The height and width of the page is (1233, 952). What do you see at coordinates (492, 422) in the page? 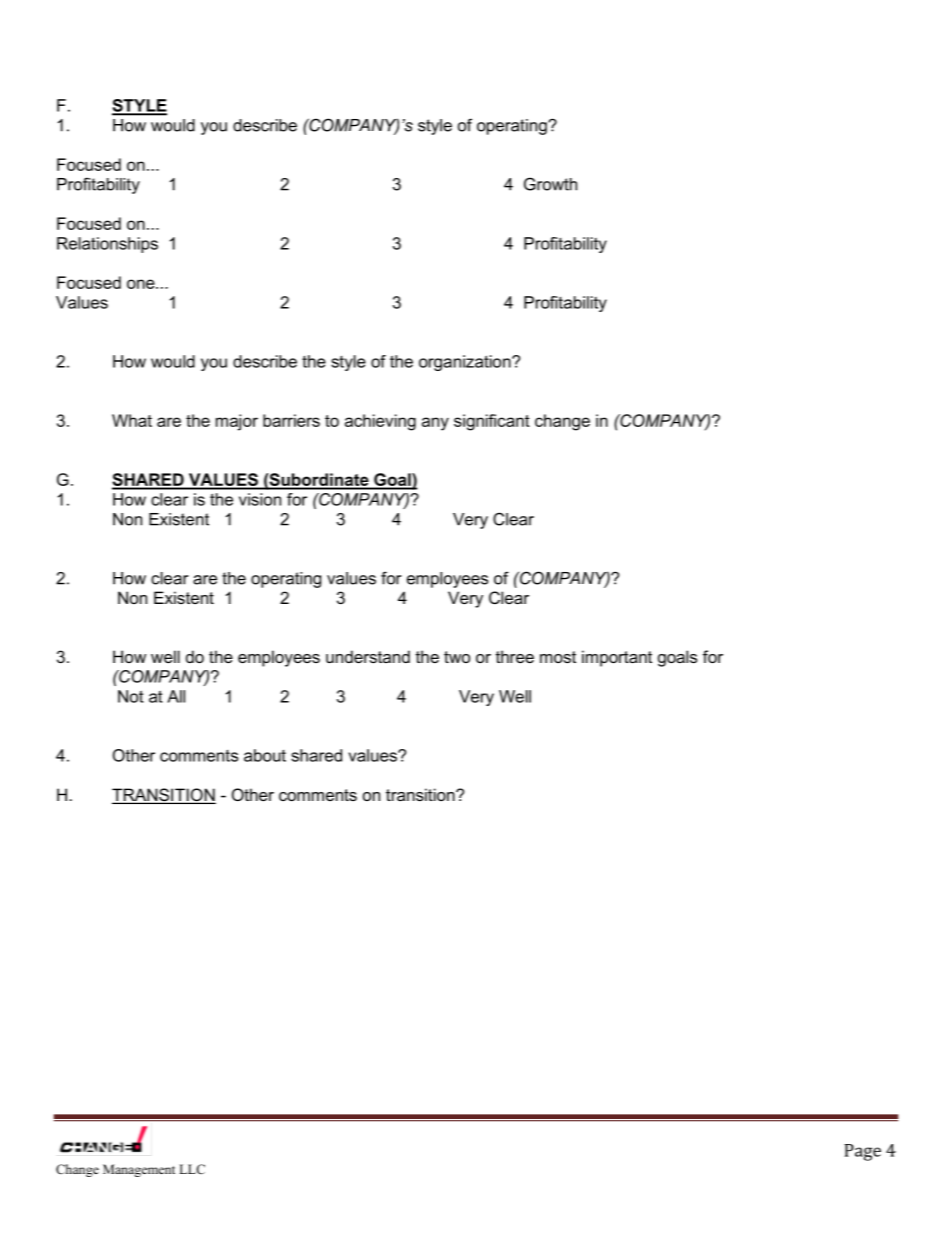
I see `significant` at bounding box center [492, 422].
